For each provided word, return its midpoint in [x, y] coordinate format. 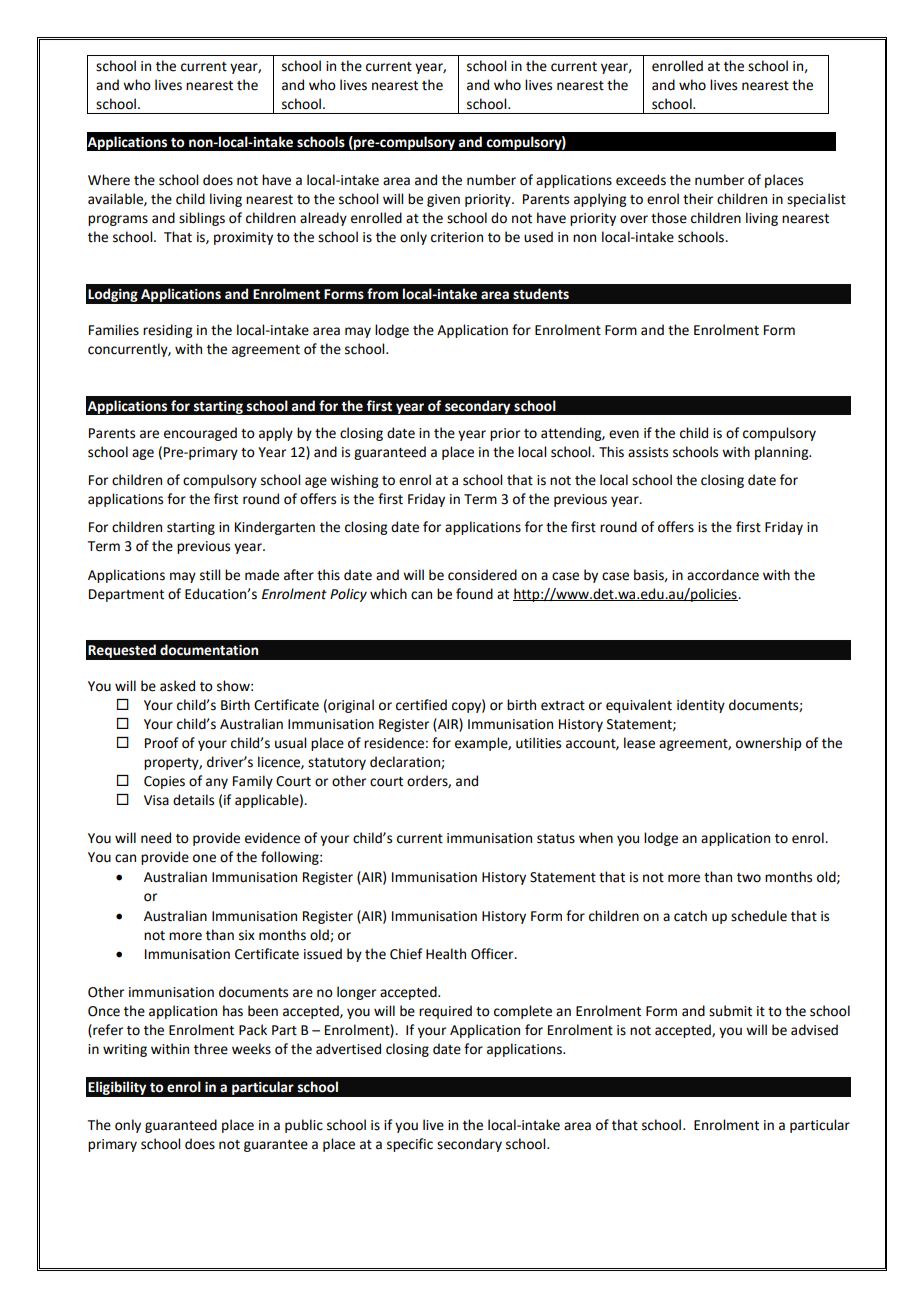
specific [410, 1145]
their [698, 199]
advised [814, 1030]
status [556, 839]
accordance [723, 575]
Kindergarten [275, 528]
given [443, 200]
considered [482, 575]
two [749, 878]
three [211, 1049]
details [193, 800]
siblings [202, 219]
